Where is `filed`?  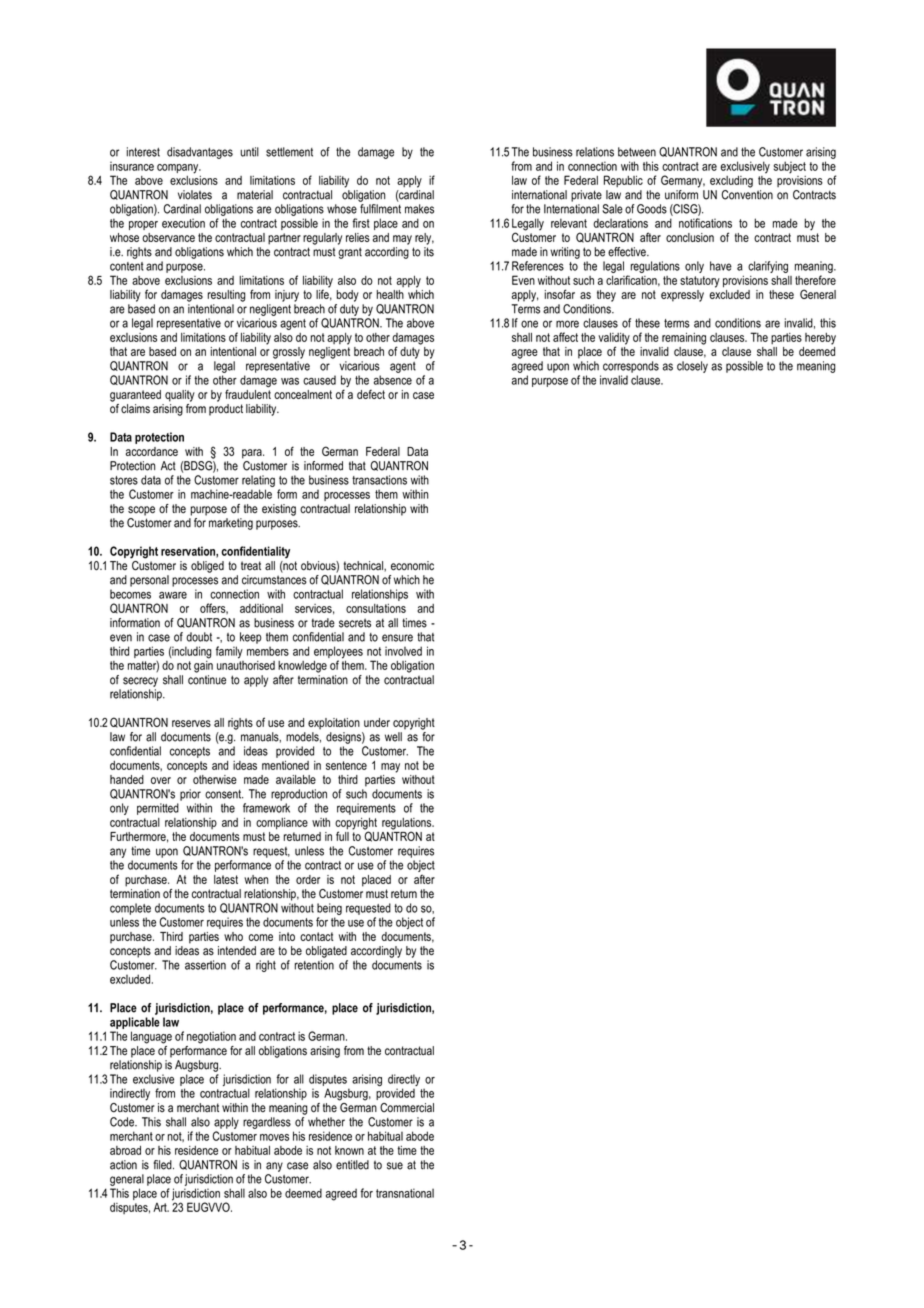 filed is located at coordinates (163, 1165).
